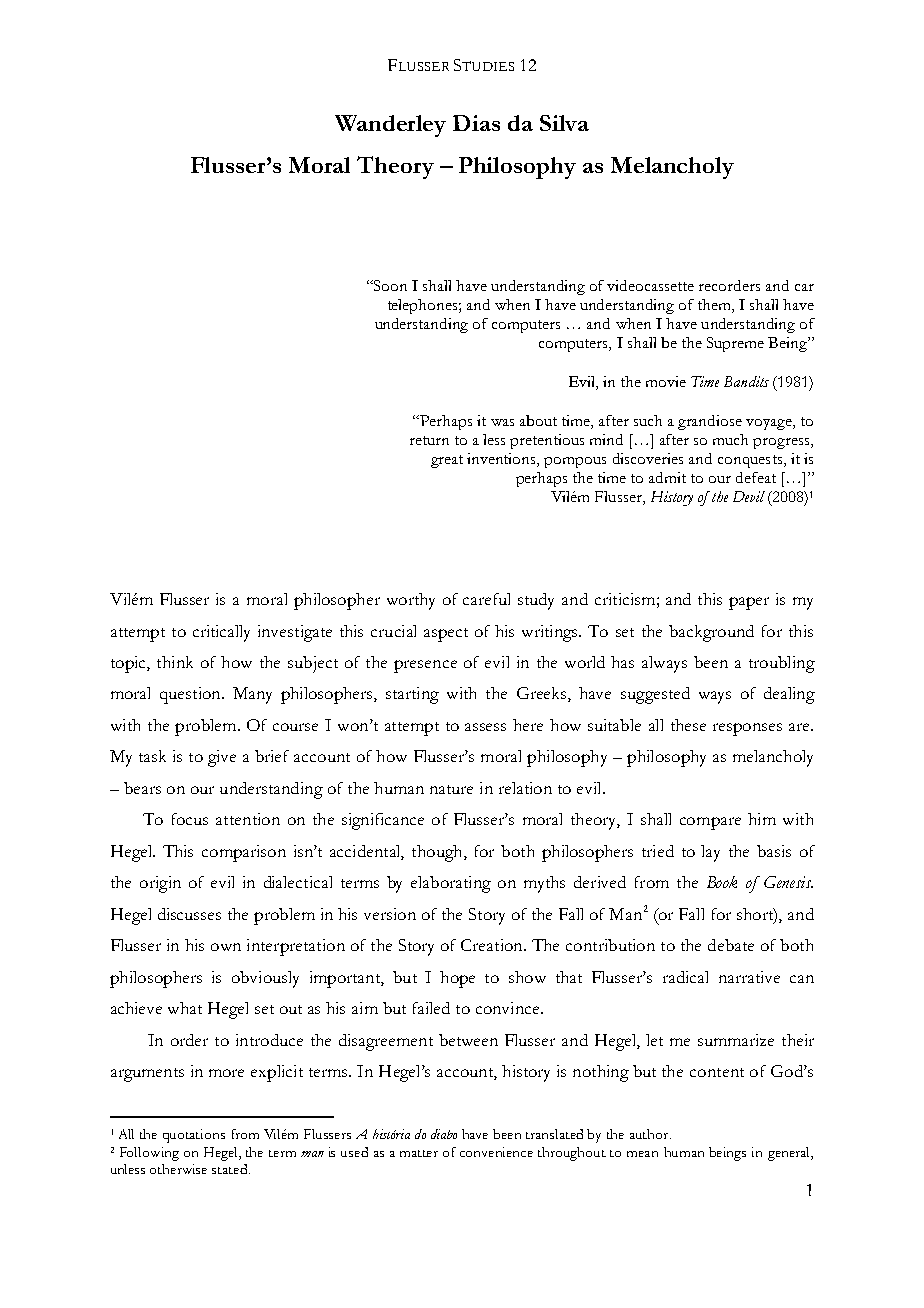  Describe the element at coordinates (564, 123) in the image. I see `Silva` at that location.
